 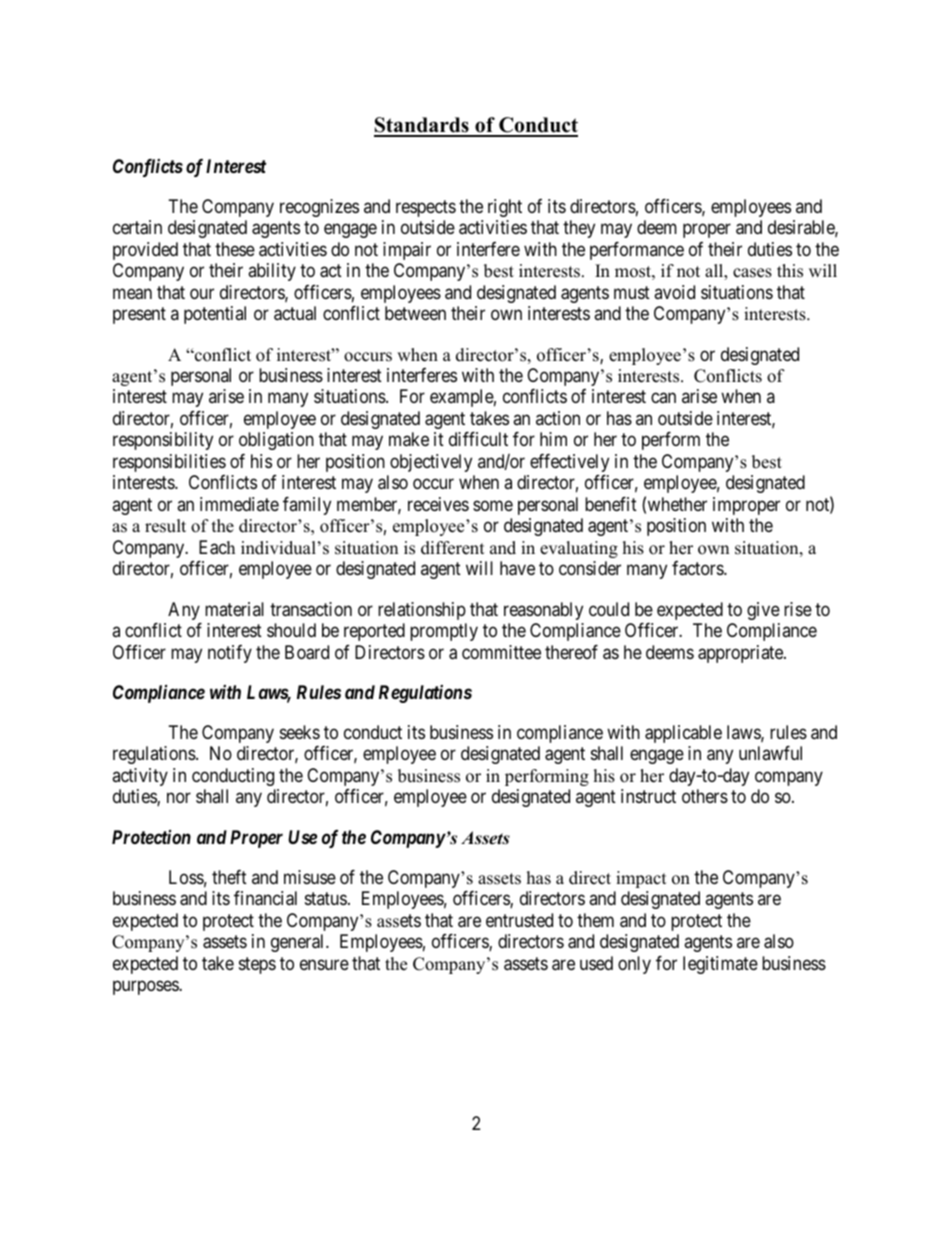 I want to click on relationship, so click(x=422, y=611).
